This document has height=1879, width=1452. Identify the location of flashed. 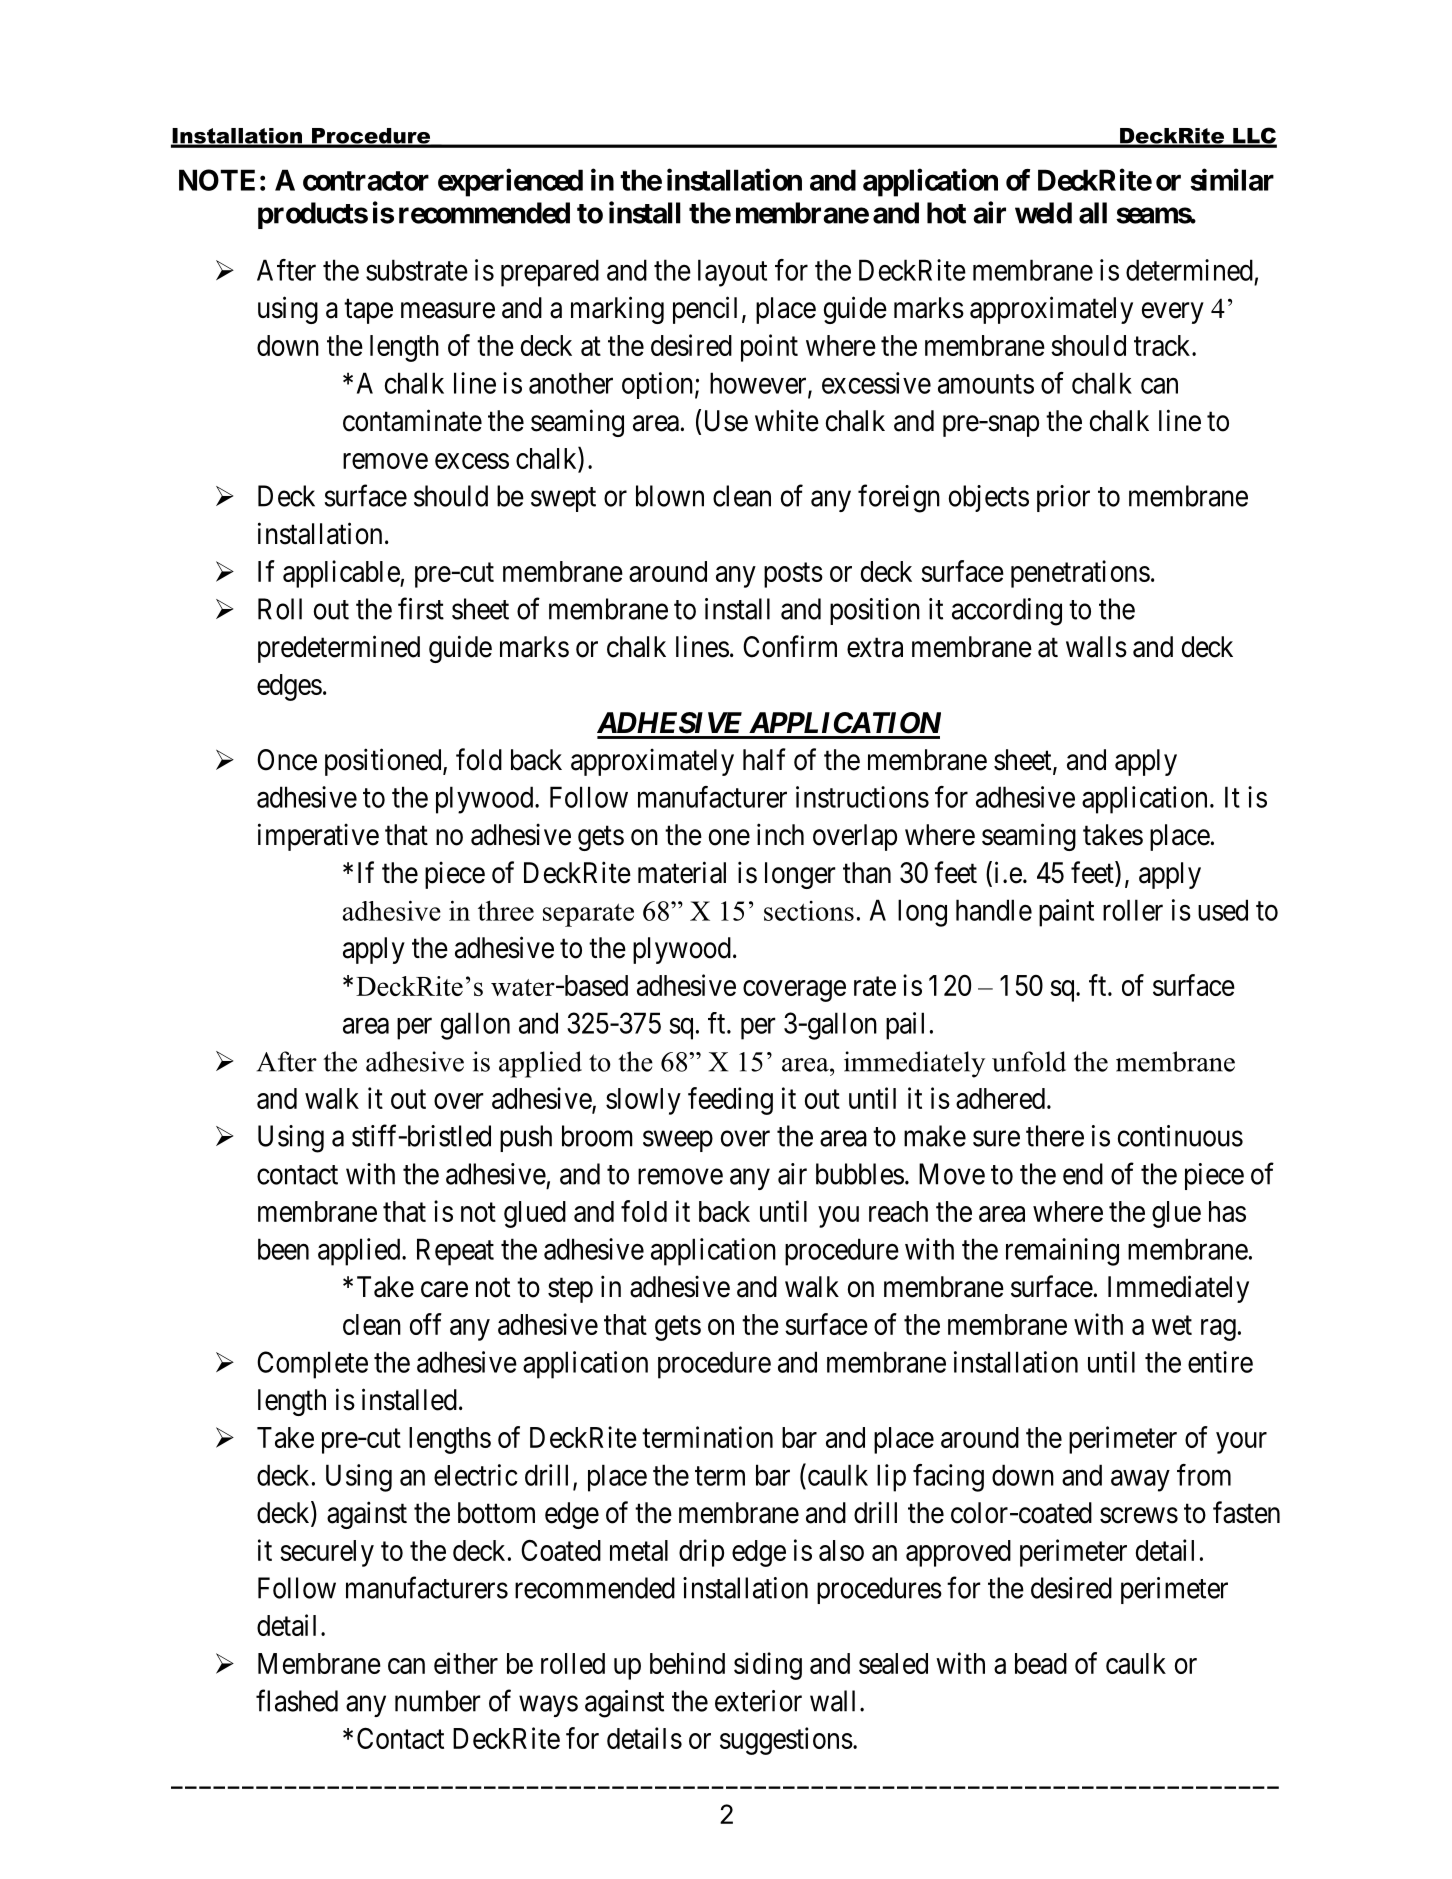
(297, 1700).
